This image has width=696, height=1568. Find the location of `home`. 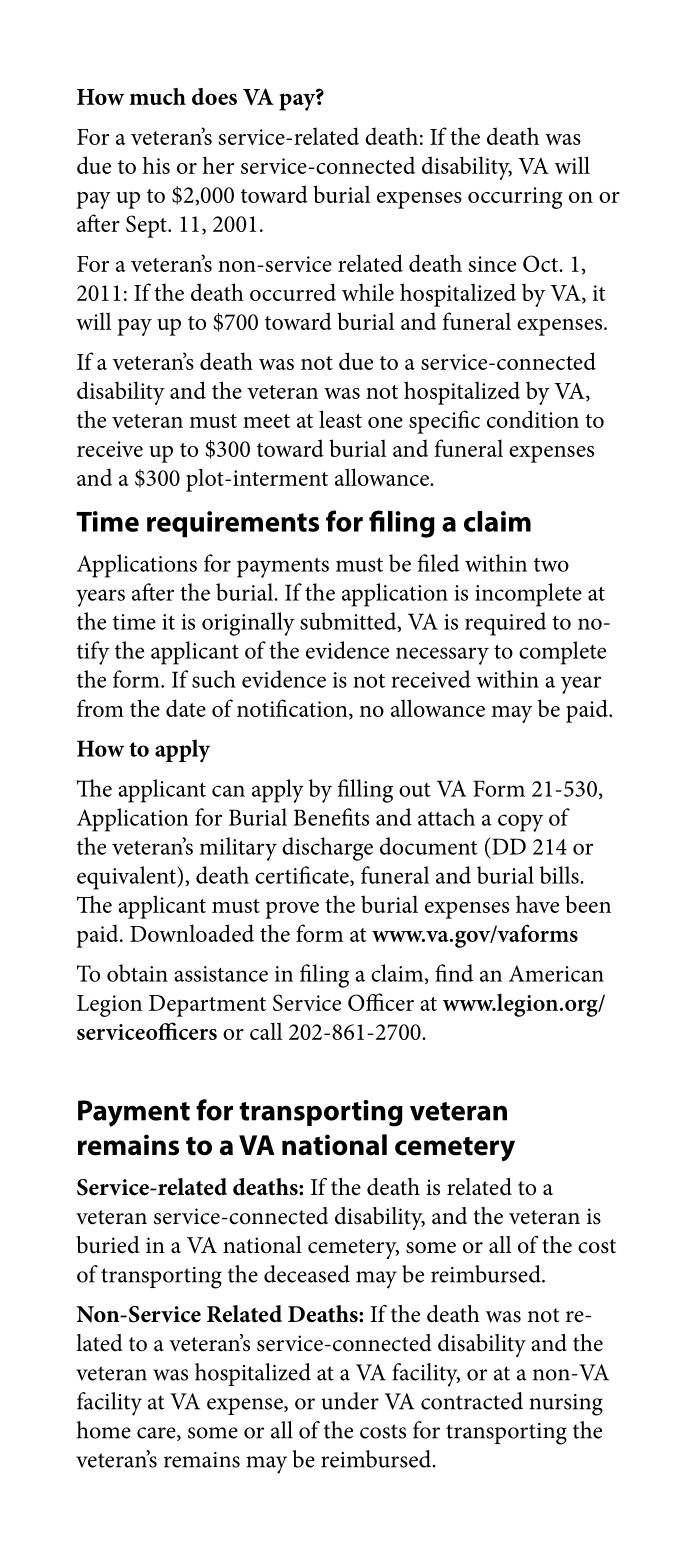

home is located at coordinates (104, 1430).
